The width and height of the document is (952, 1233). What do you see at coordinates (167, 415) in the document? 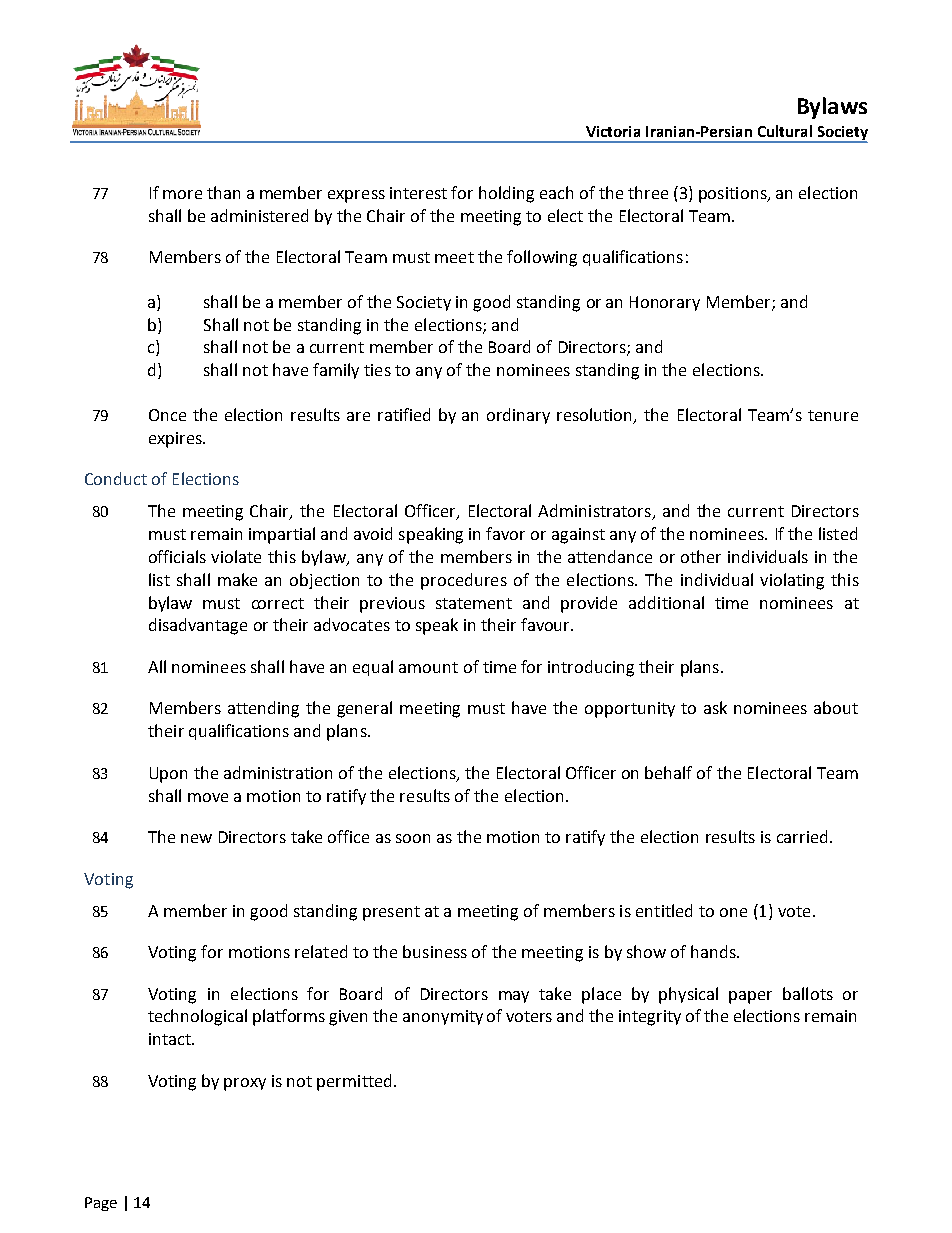
I see `Once` at bounding box center [167, 415].
